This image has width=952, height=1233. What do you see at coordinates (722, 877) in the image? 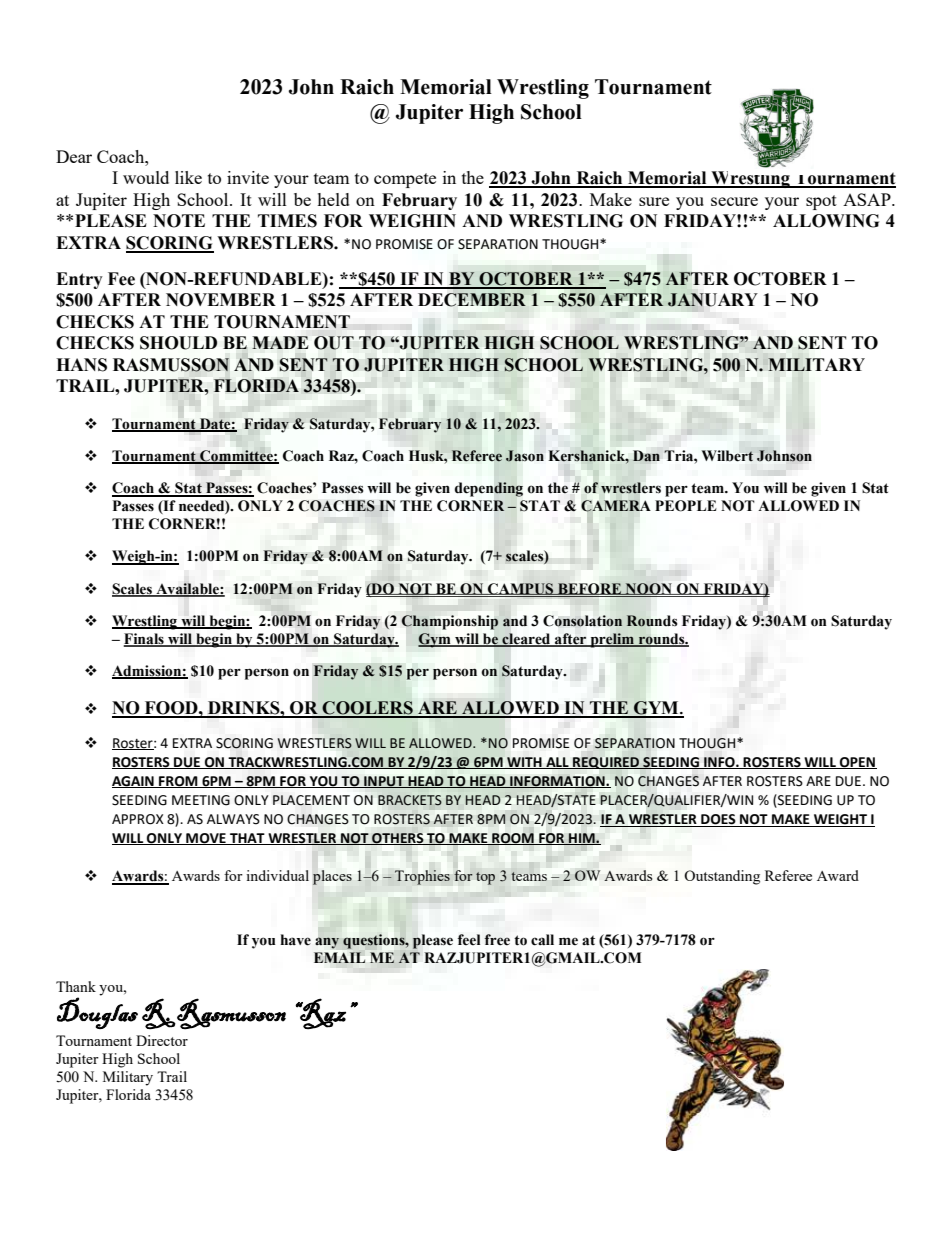
I see `Outstanding` at bounding box center [722, 877].
